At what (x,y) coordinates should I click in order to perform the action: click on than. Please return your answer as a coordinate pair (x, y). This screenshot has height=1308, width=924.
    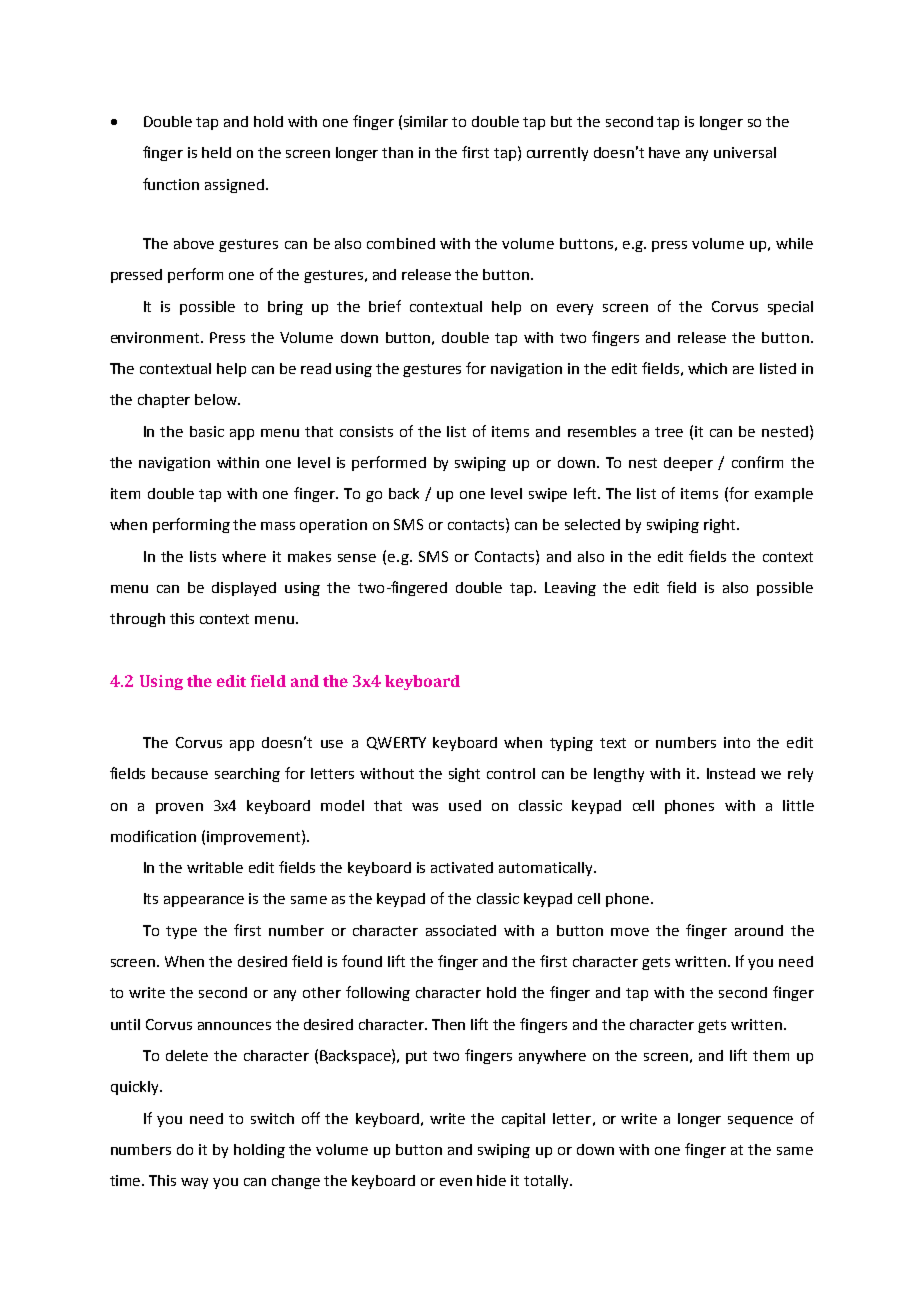
    Looking at the image, I should click on (397, 152).
